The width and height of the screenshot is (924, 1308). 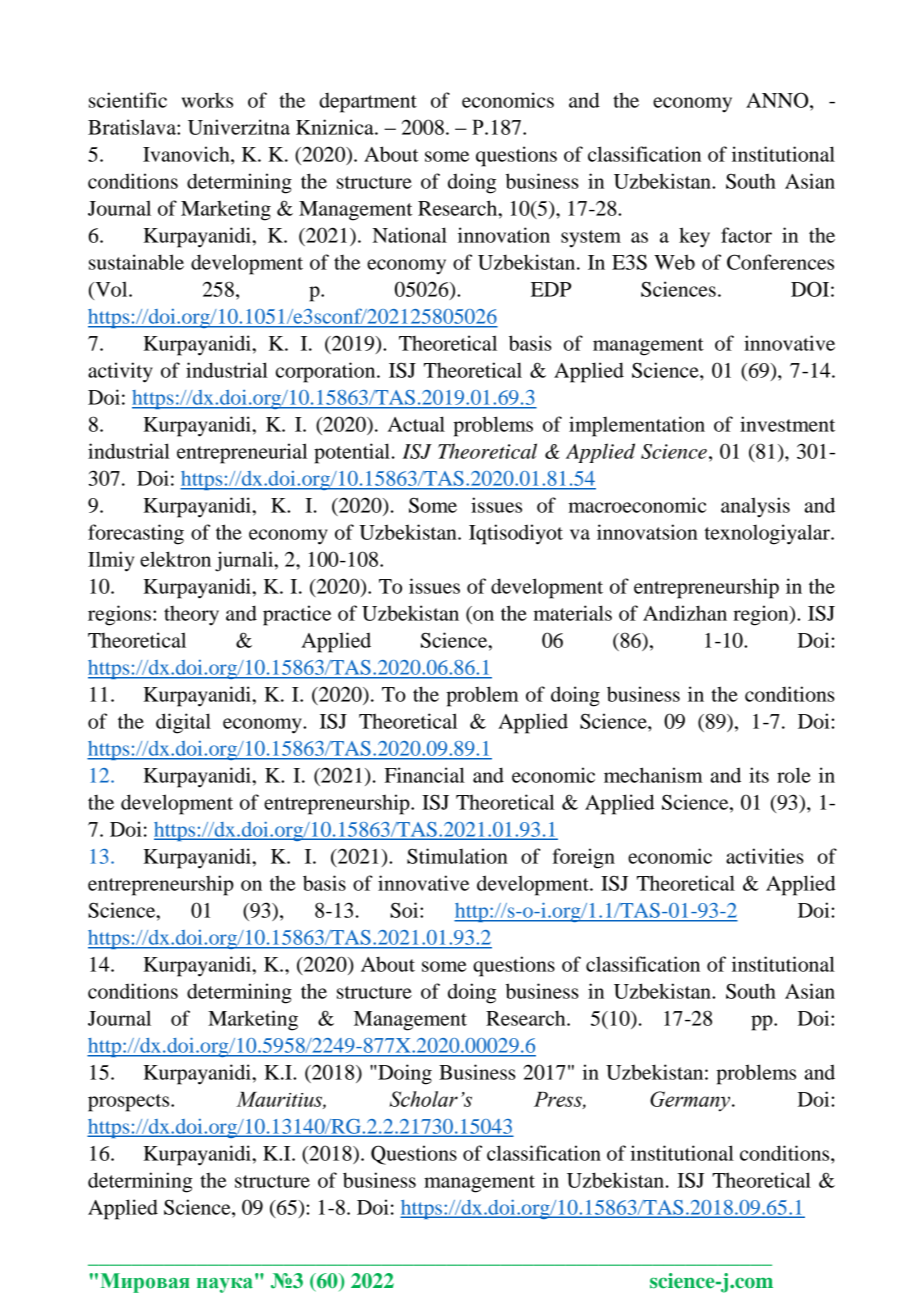 I want to click on prospects, so click(x=130, y=1103).
